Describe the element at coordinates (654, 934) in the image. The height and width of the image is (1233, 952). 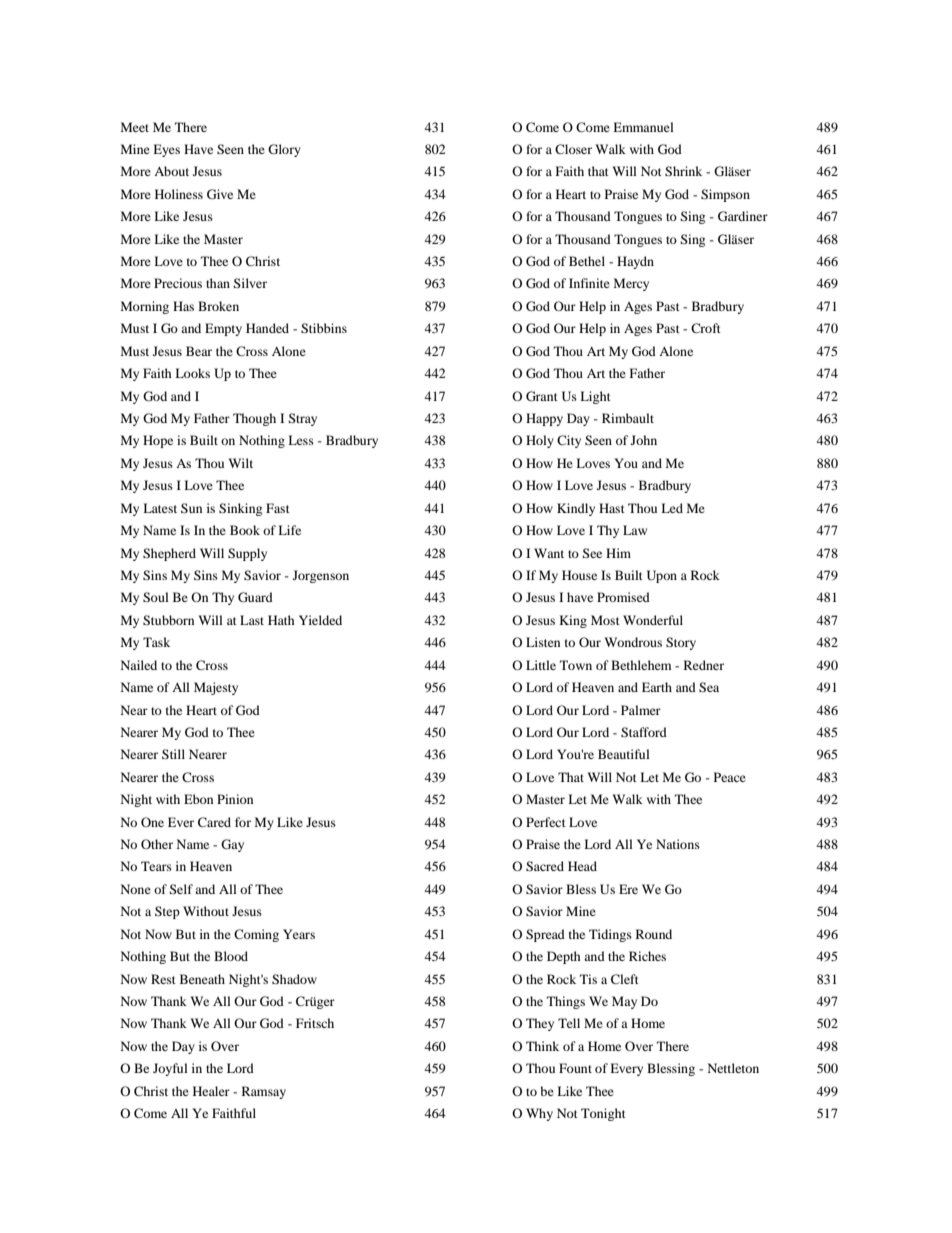
I see `Round` at that location.
